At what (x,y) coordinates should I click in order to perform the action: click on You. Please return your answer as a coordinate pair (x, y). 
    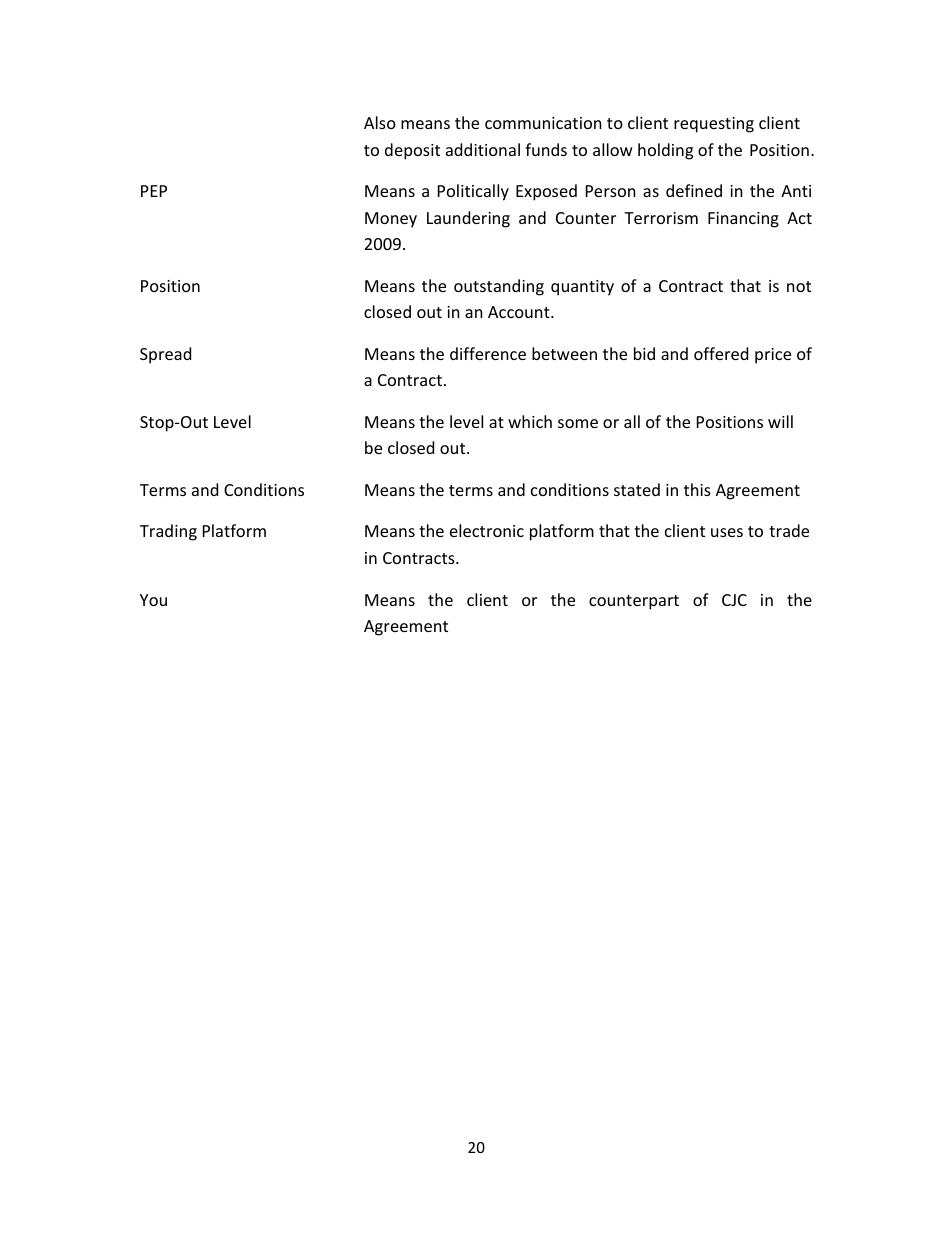
    Looking at the image, I should click on (153, 600).
